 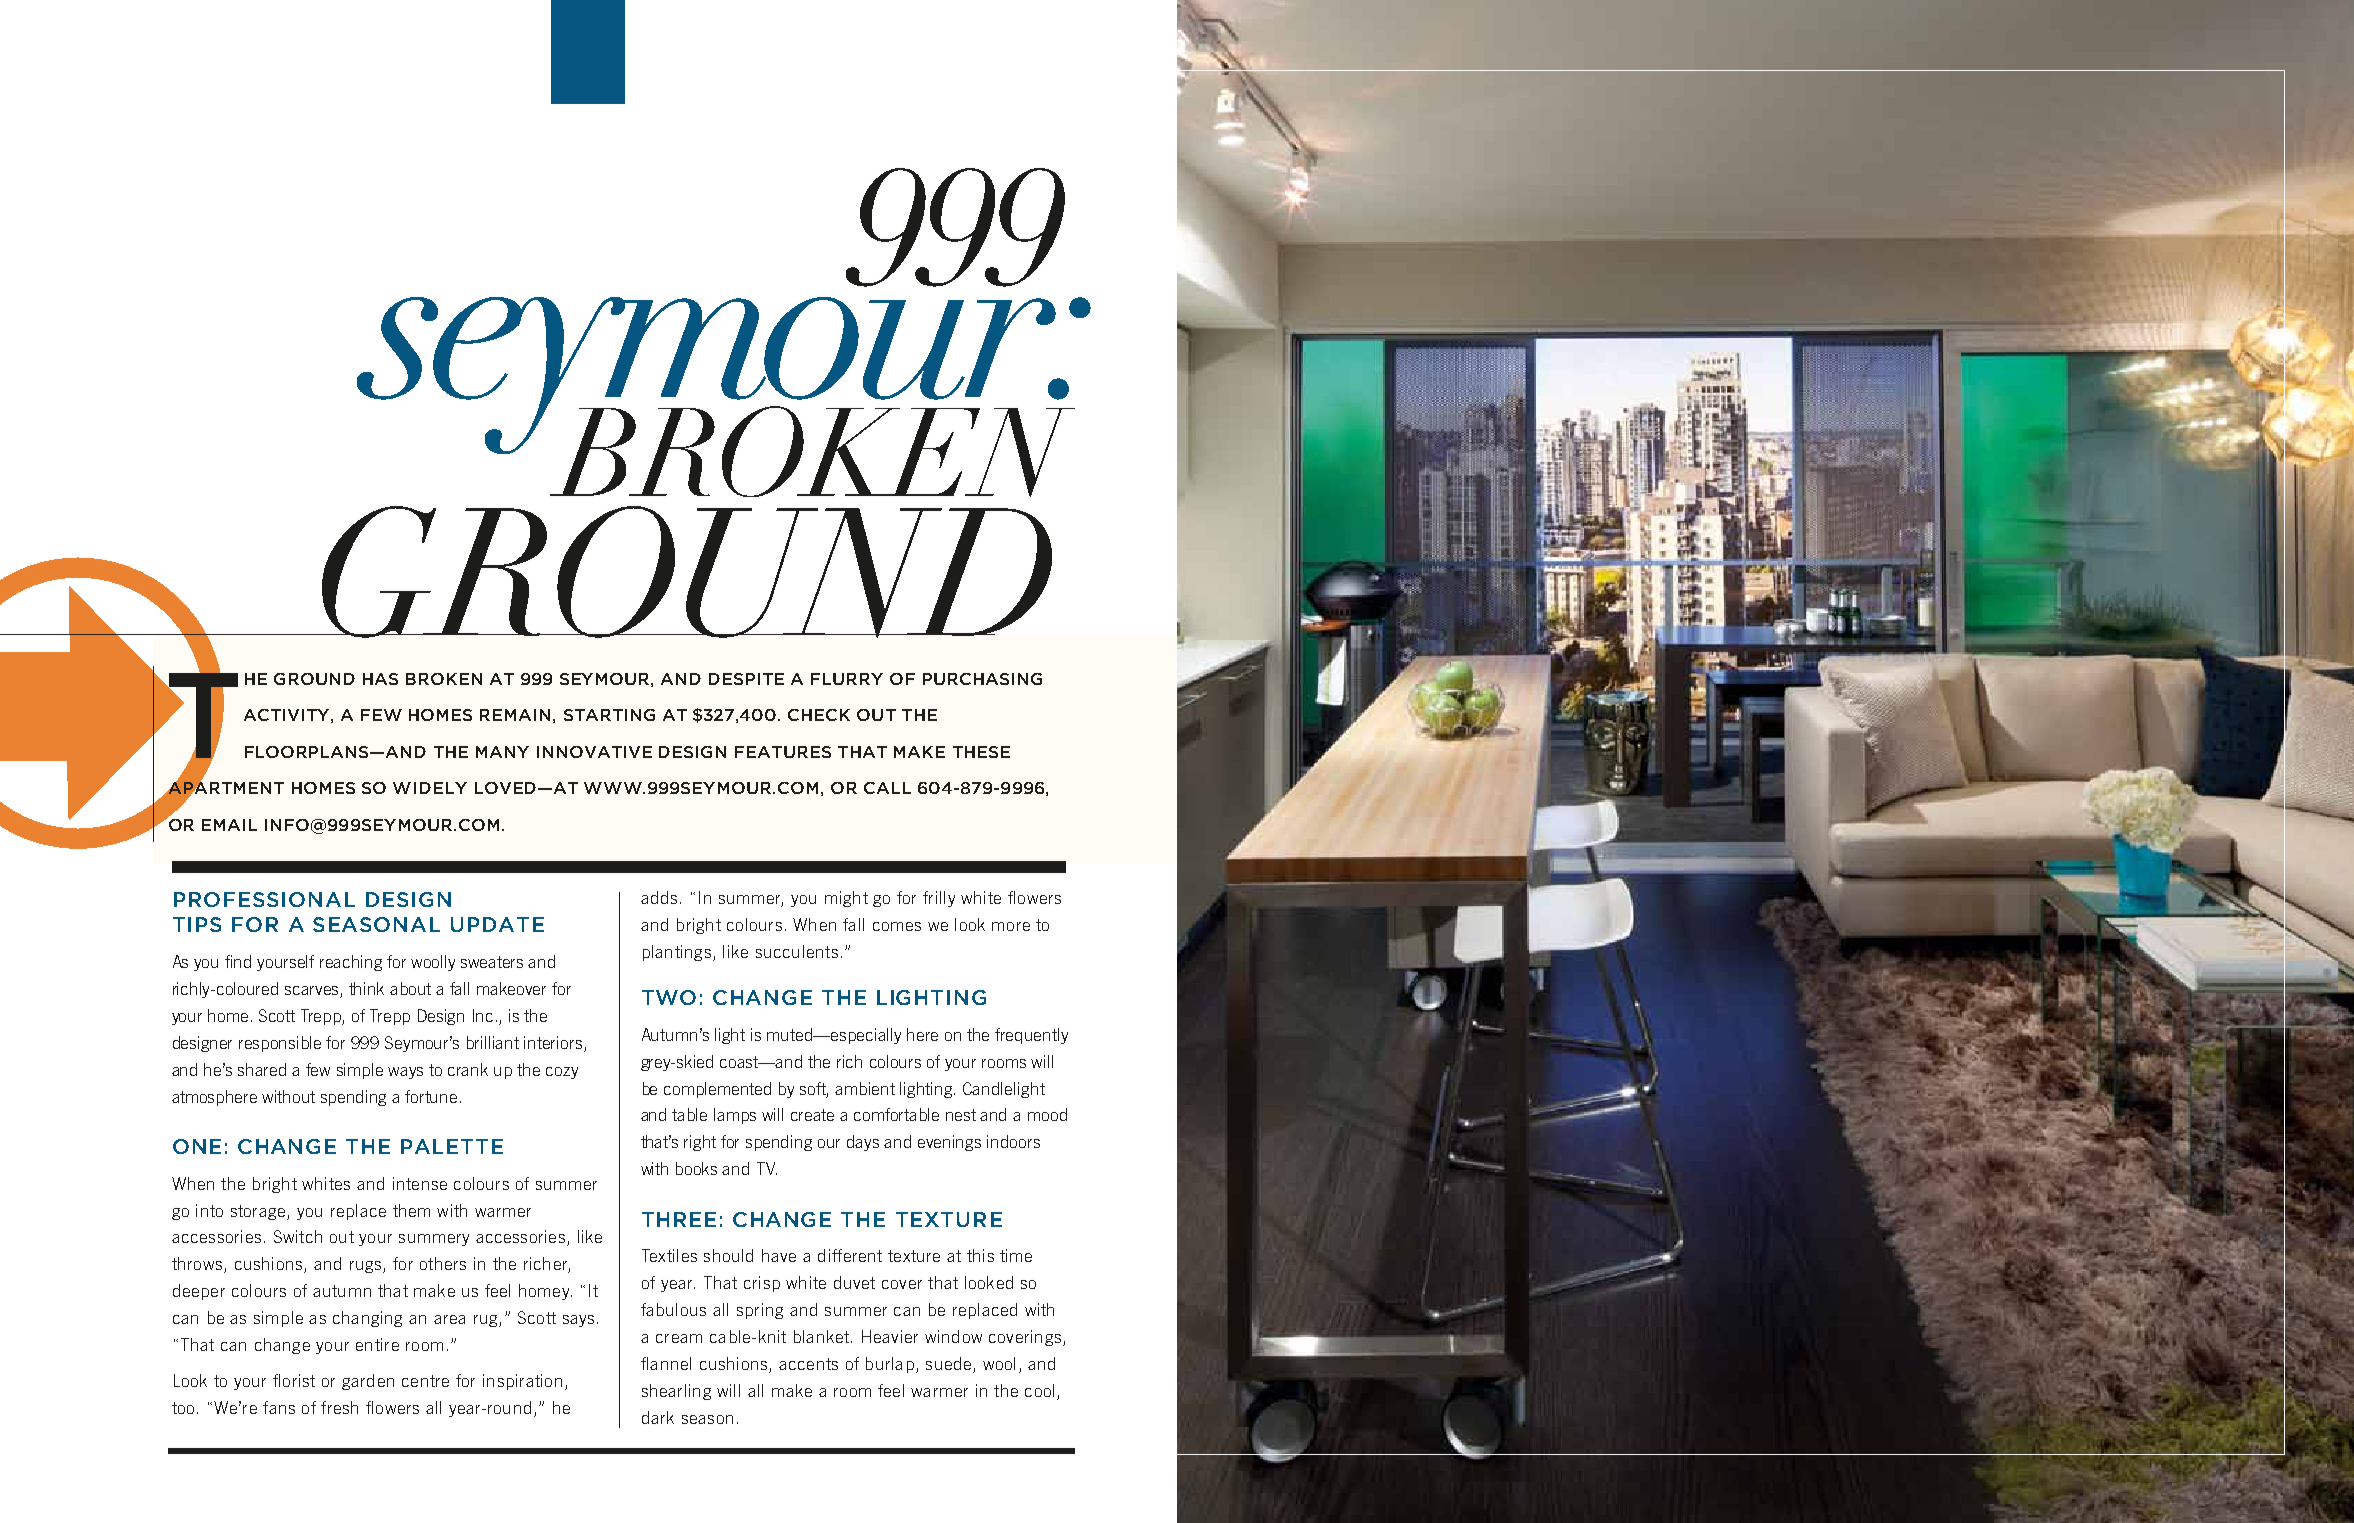 I want to click on dark, so click(x=658, y=1417).
